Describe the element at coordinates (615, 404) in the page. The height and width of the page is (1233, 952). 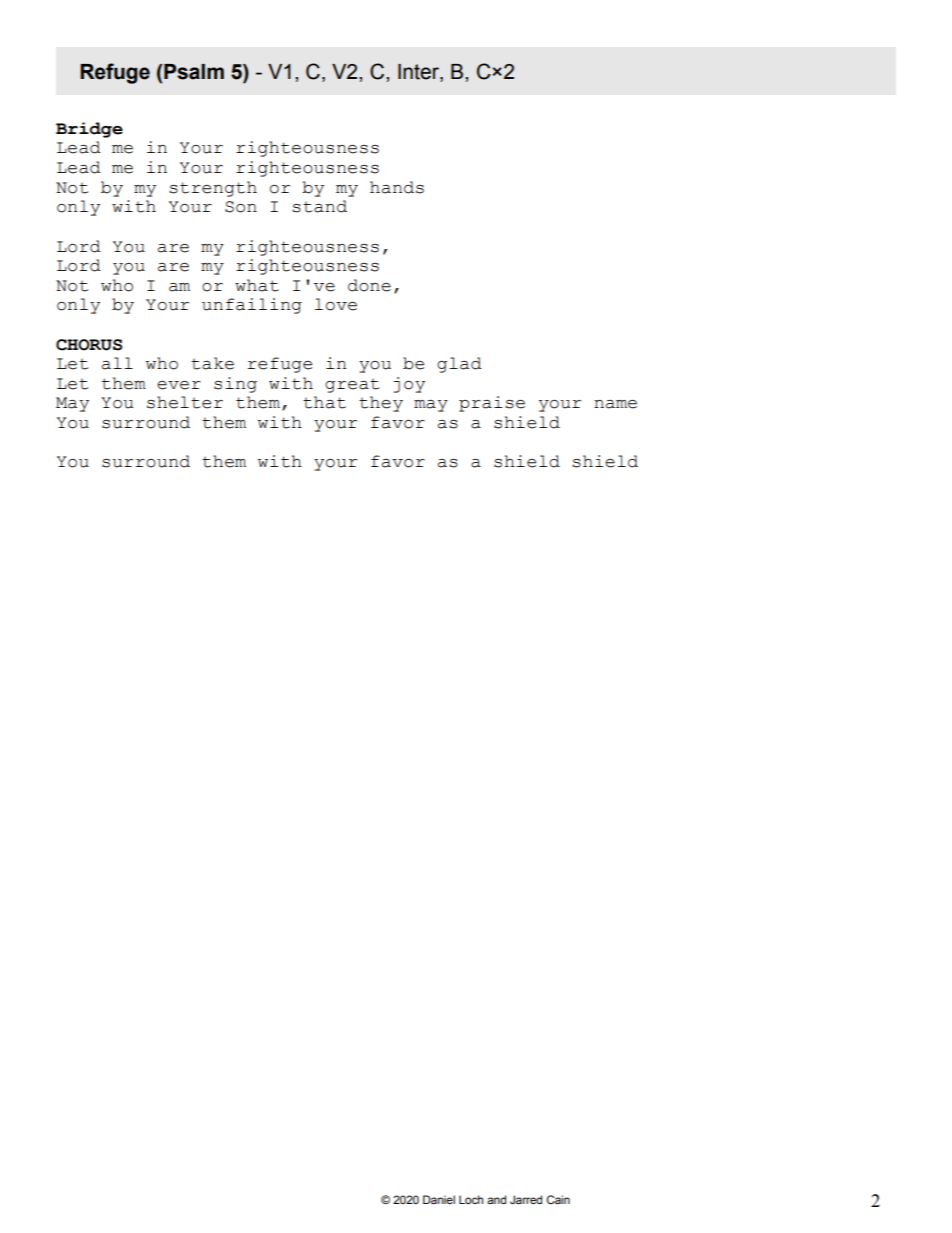
I see `name` at that location.
